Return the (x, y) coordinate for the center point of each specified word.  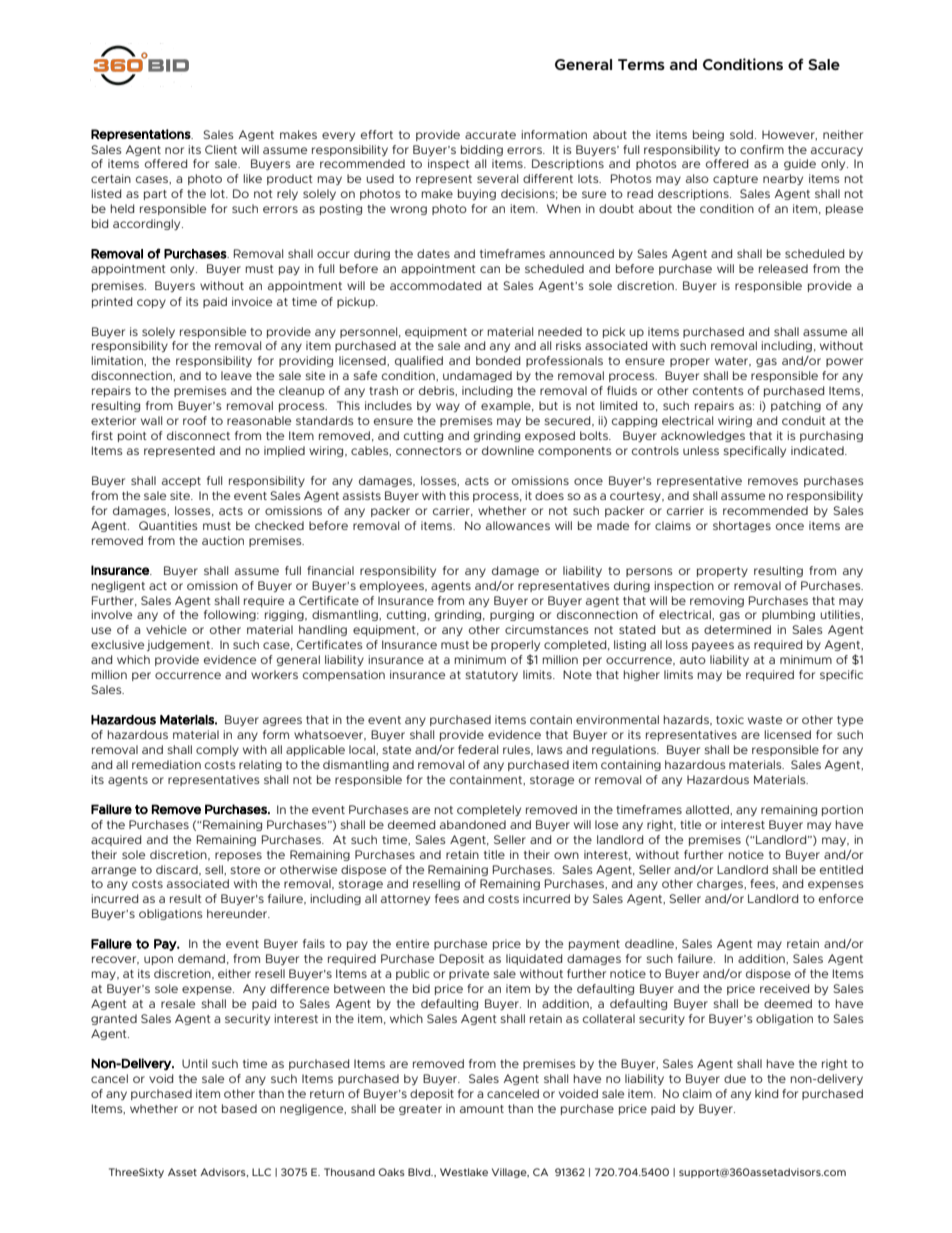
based (239, 1108)
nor (174, 150)
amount (482, 1109)
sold (741, 134)
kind (766, 1093)
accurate (490, 135)
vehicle (166, 629)
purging (512, 615)
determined (737, 629)
